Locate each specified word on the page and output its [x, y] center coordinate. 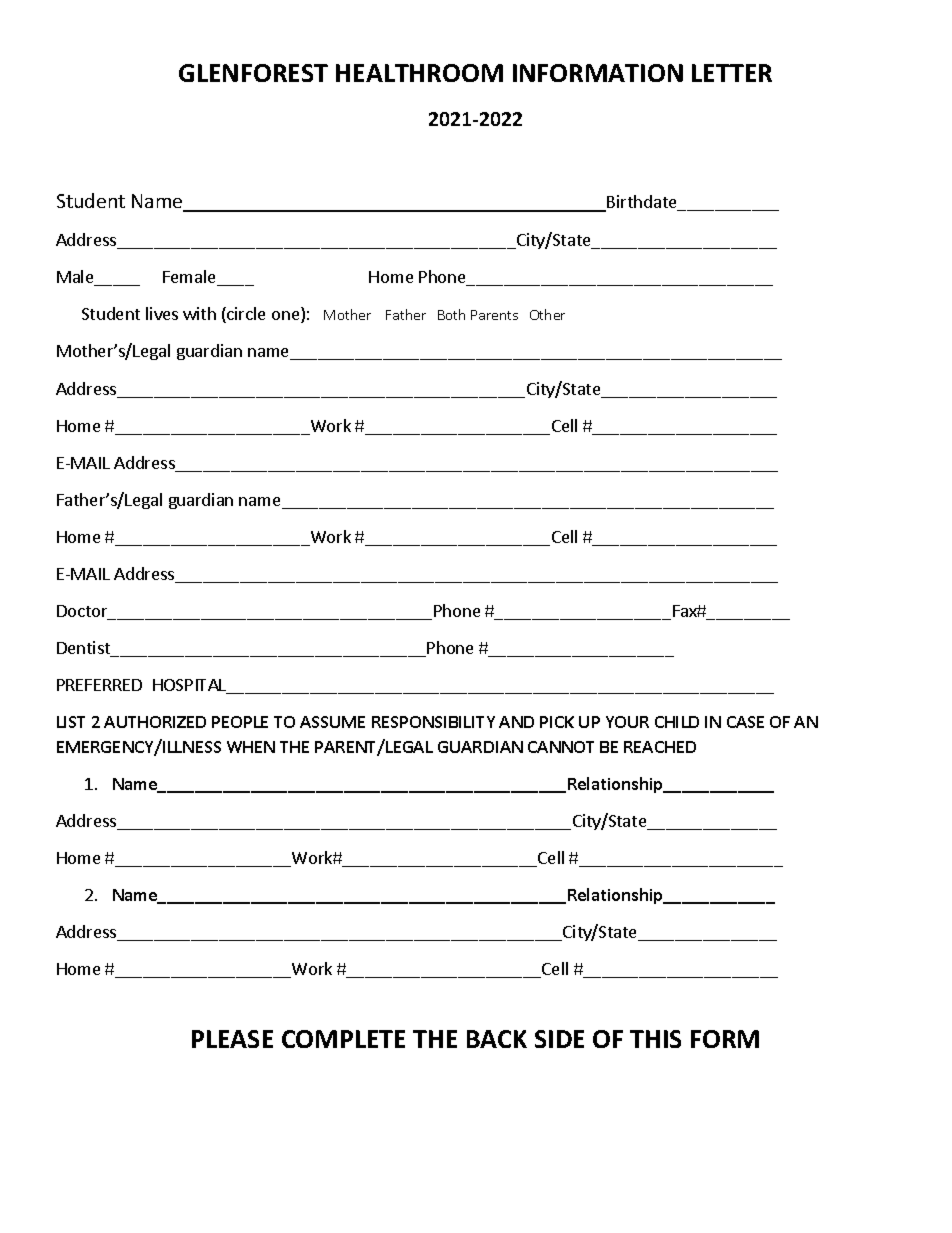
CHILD [677, 722]
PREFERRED [99, 685]
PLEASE [232, 1039]
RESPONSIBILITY [433, 722]
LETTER [732, 73]
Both [451, 314]
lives [162, 313]
